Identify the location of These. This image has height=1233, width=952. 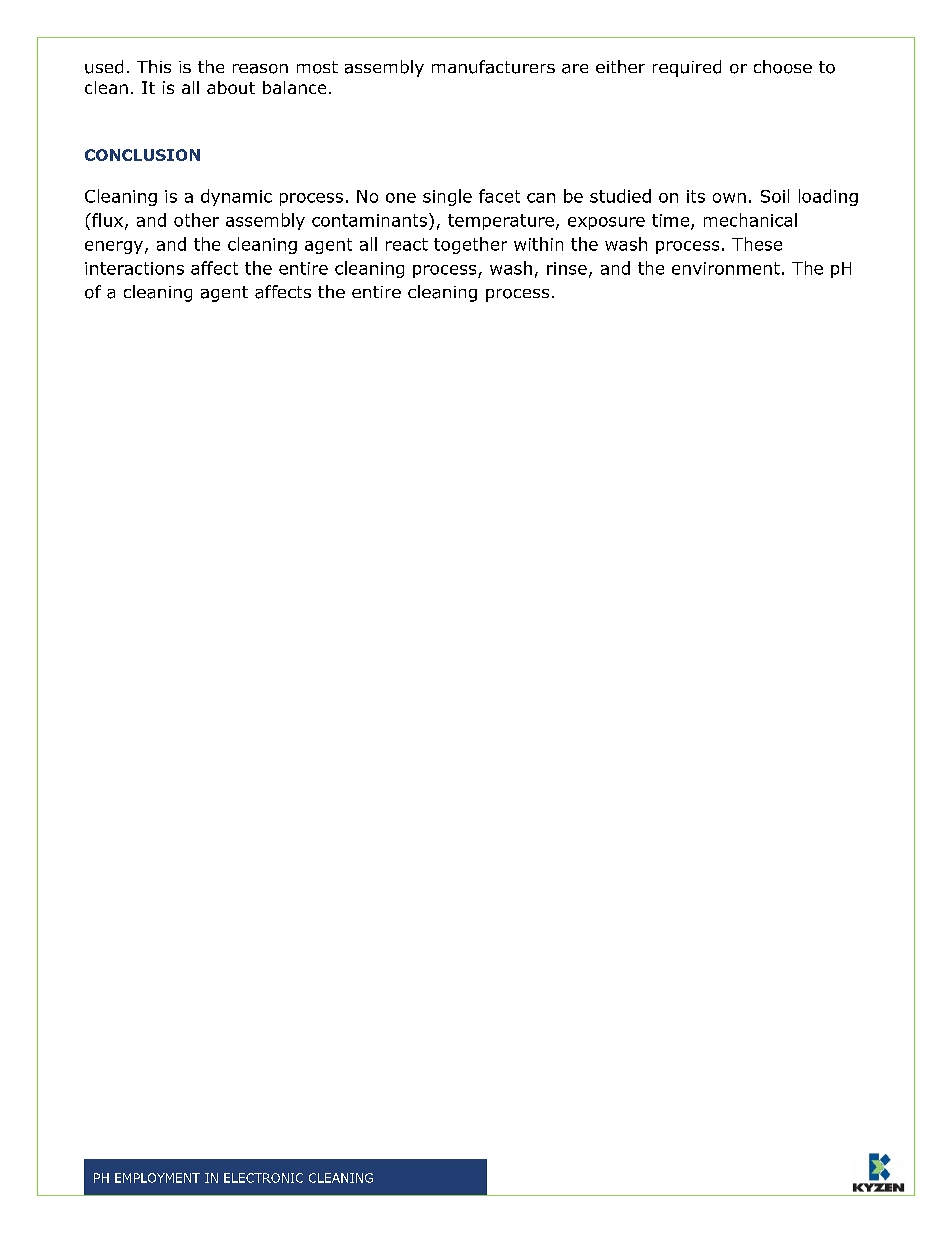
(757, 244).
